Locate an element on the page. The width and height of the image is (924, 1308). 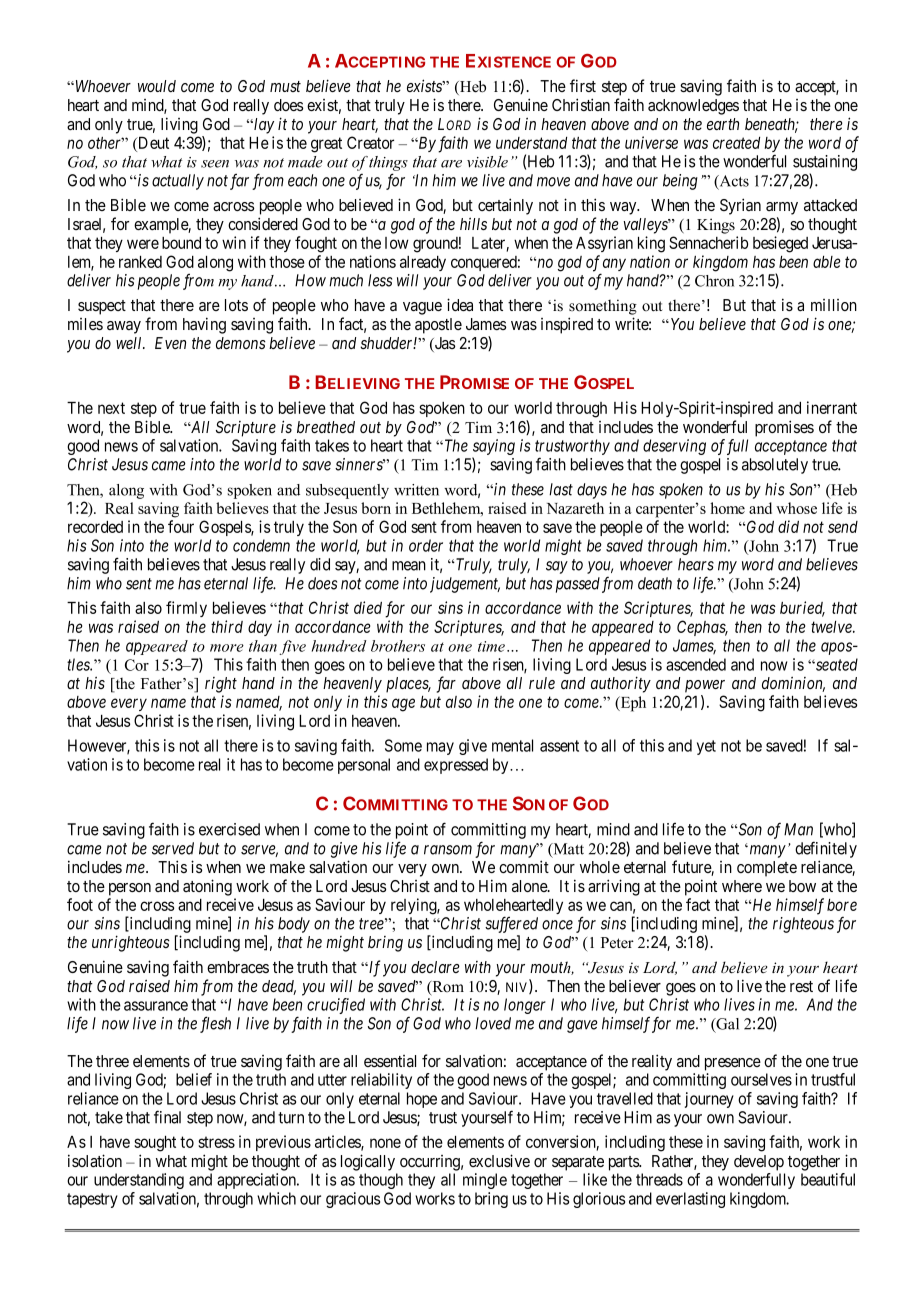
sought is located at coordinates (155, 1144).
